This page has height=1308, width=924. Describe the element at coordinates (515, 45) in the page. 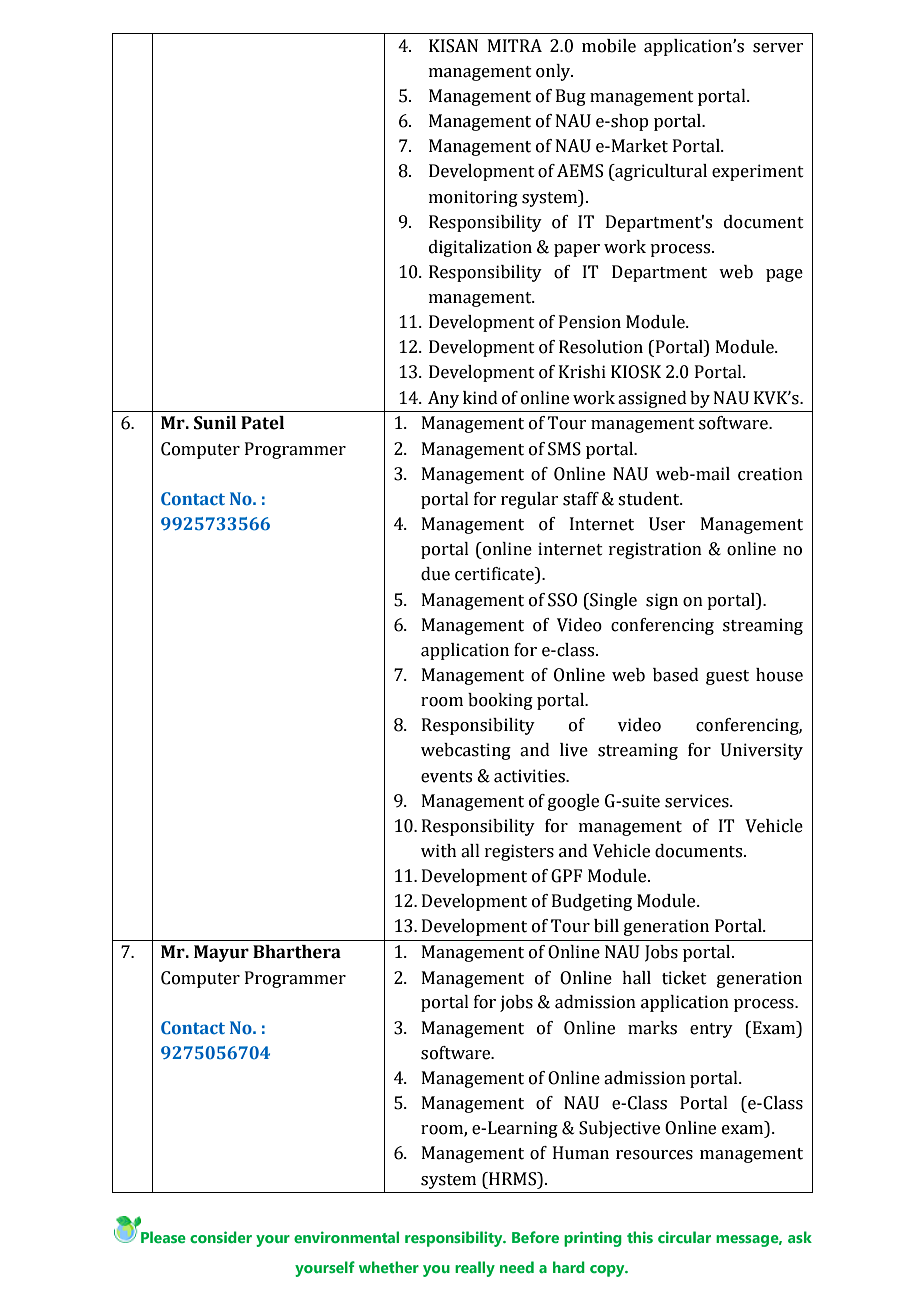

I see `MITRA` at that location.
